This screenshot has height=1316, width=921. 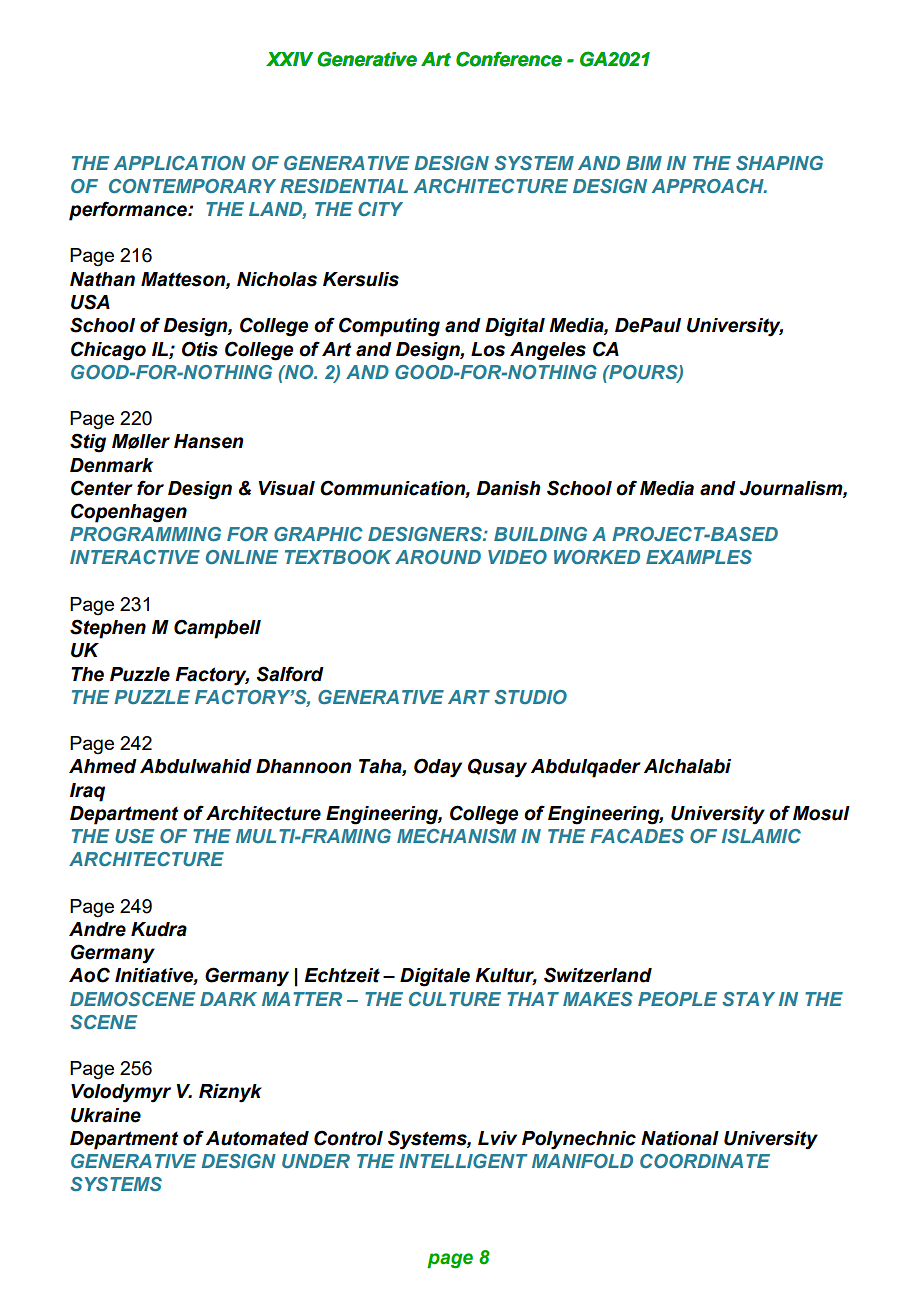 I want to click on ISLAMIC, so click(x=761, y=836).
